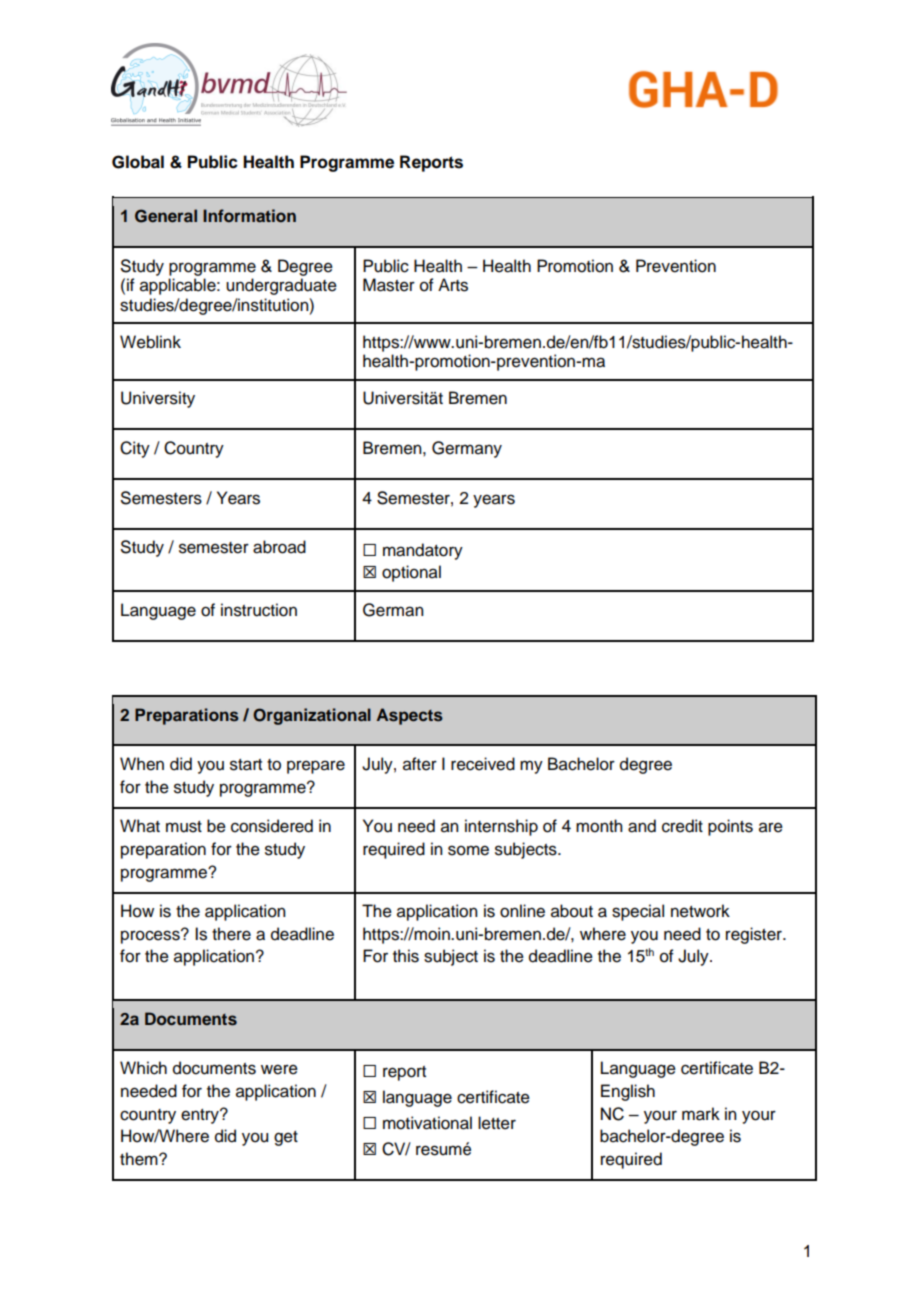 This screenshot has height=1307, width=924. I want to click on Arts, so click(453, 285).
